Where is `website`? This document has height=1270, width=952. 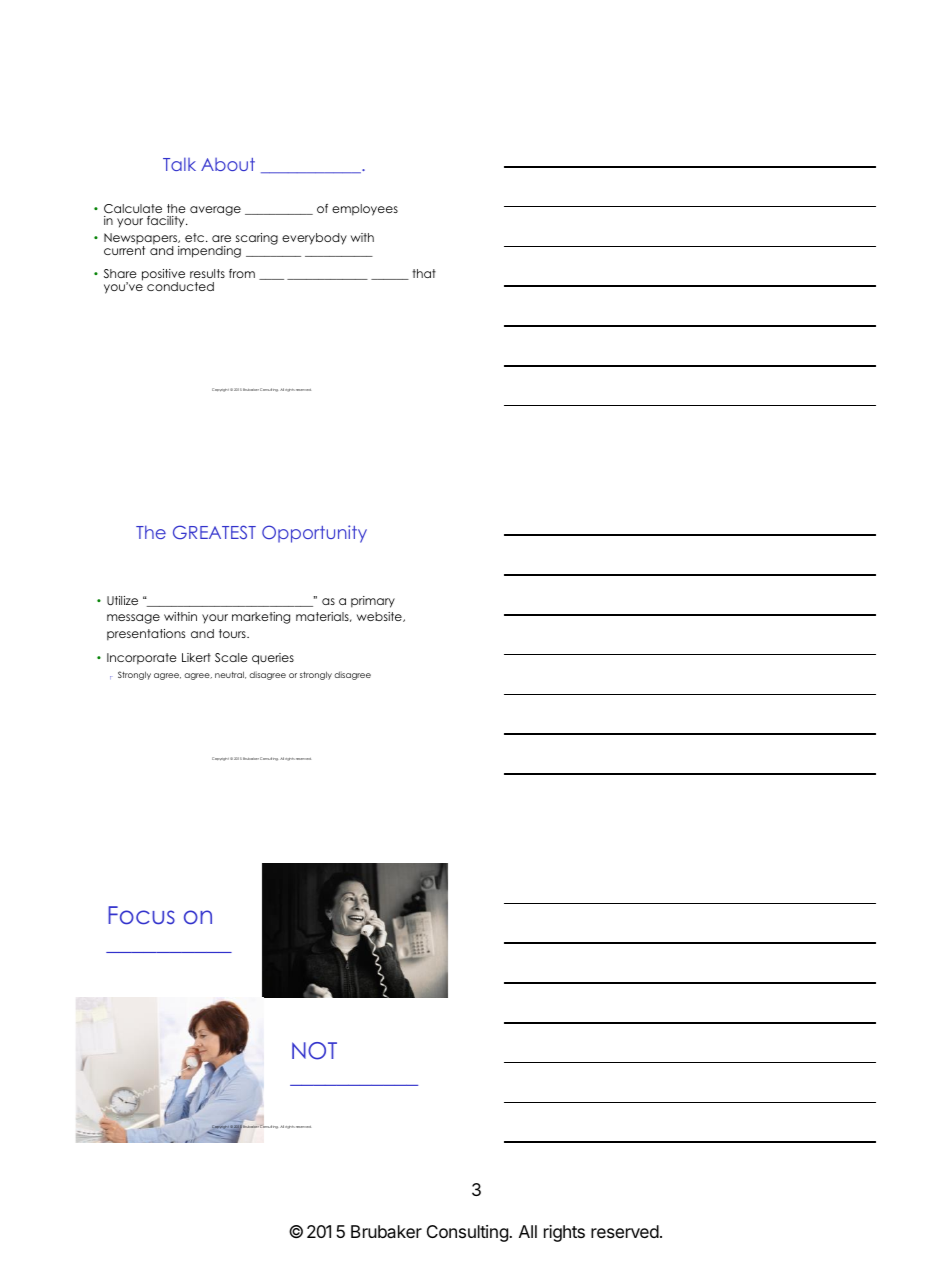
website is located at coordinates (380, 617).
